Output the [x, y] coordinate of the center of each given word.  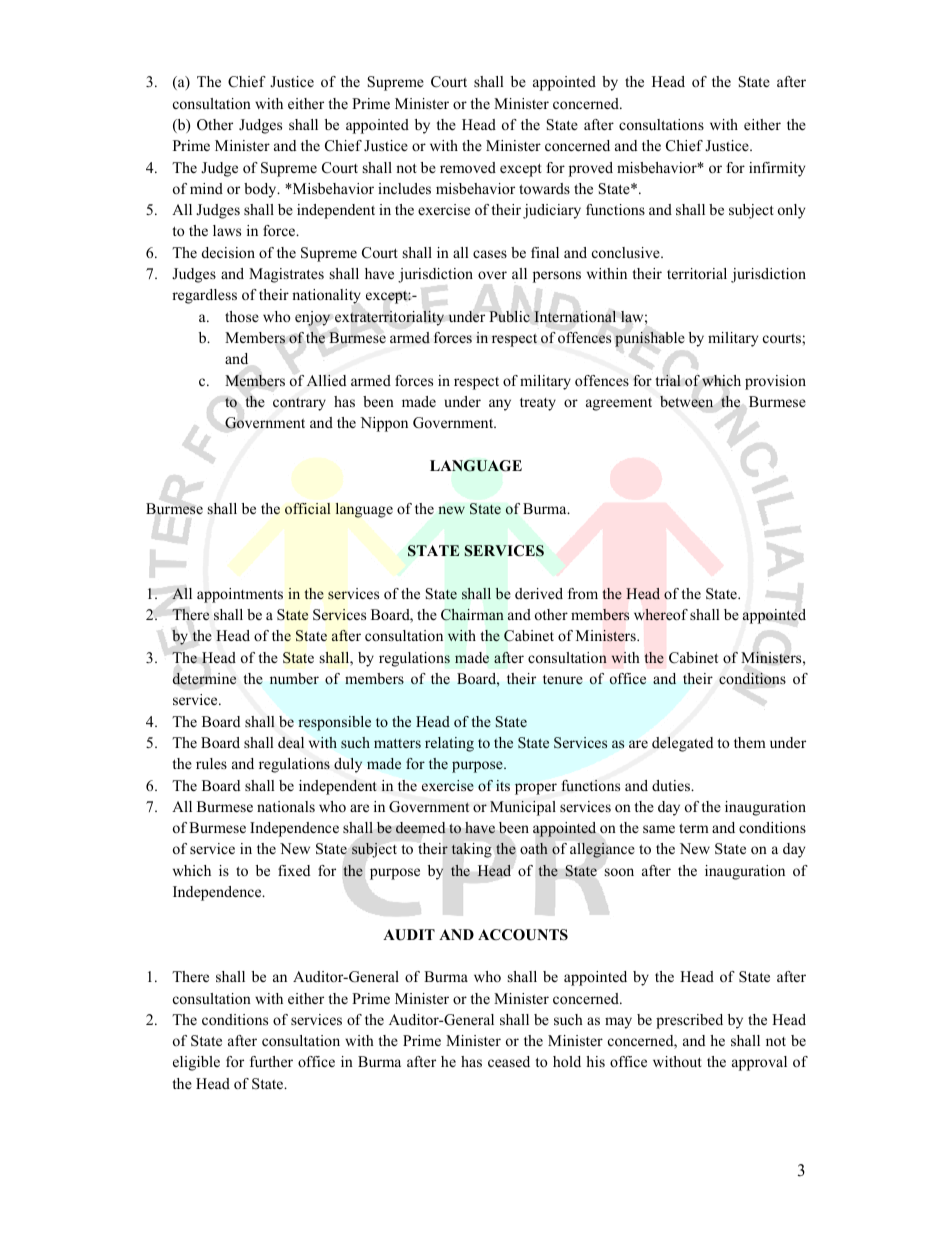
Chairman [472, 615]
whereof [661, 615]
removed [468, 167]
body [261, 190]
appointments [240, 595]
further [271, 1061]
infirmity [777, 169]
